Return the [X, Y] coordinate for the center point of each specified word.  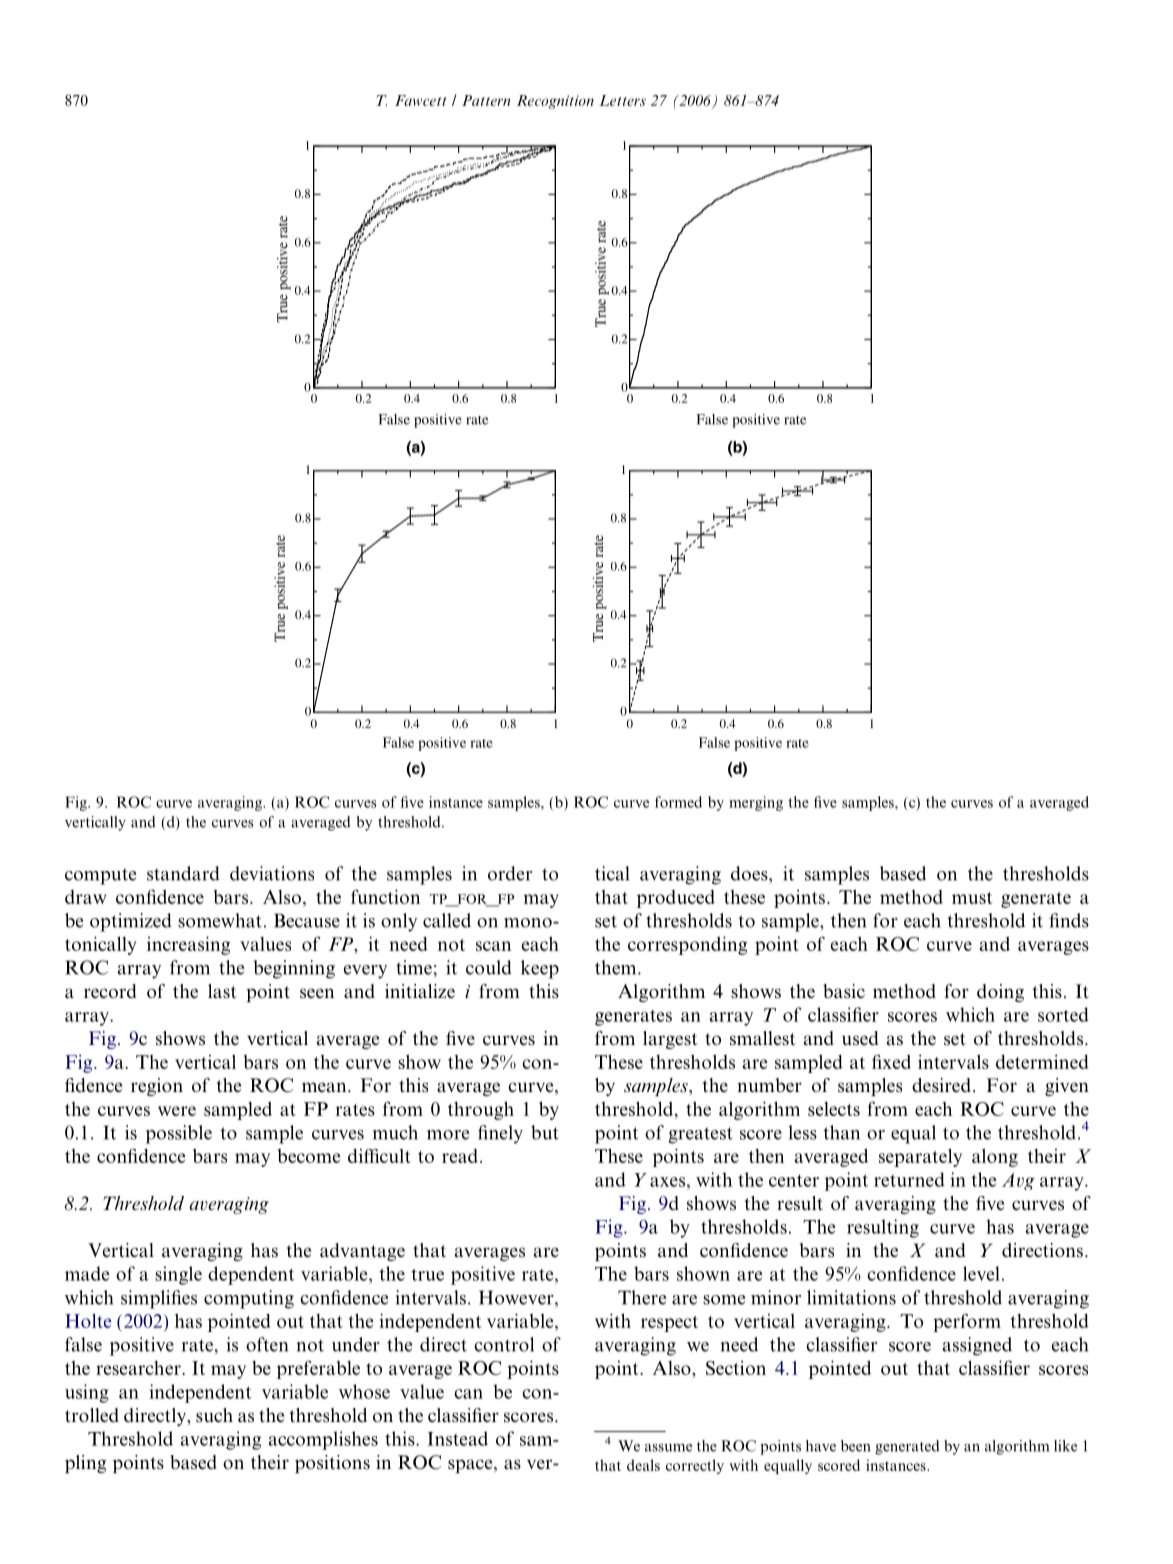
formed [678, 802]
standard [183, 873]
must [972, 898]
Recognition [555, 102]
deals [643, 1465]
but [545, 1132]
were [177, 1111]
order [510, 873]
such [214, 1415]
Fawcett [420, 100]
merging [756, 803]
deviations [272, 873]
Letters [622, 100]
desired [941, 1085]
